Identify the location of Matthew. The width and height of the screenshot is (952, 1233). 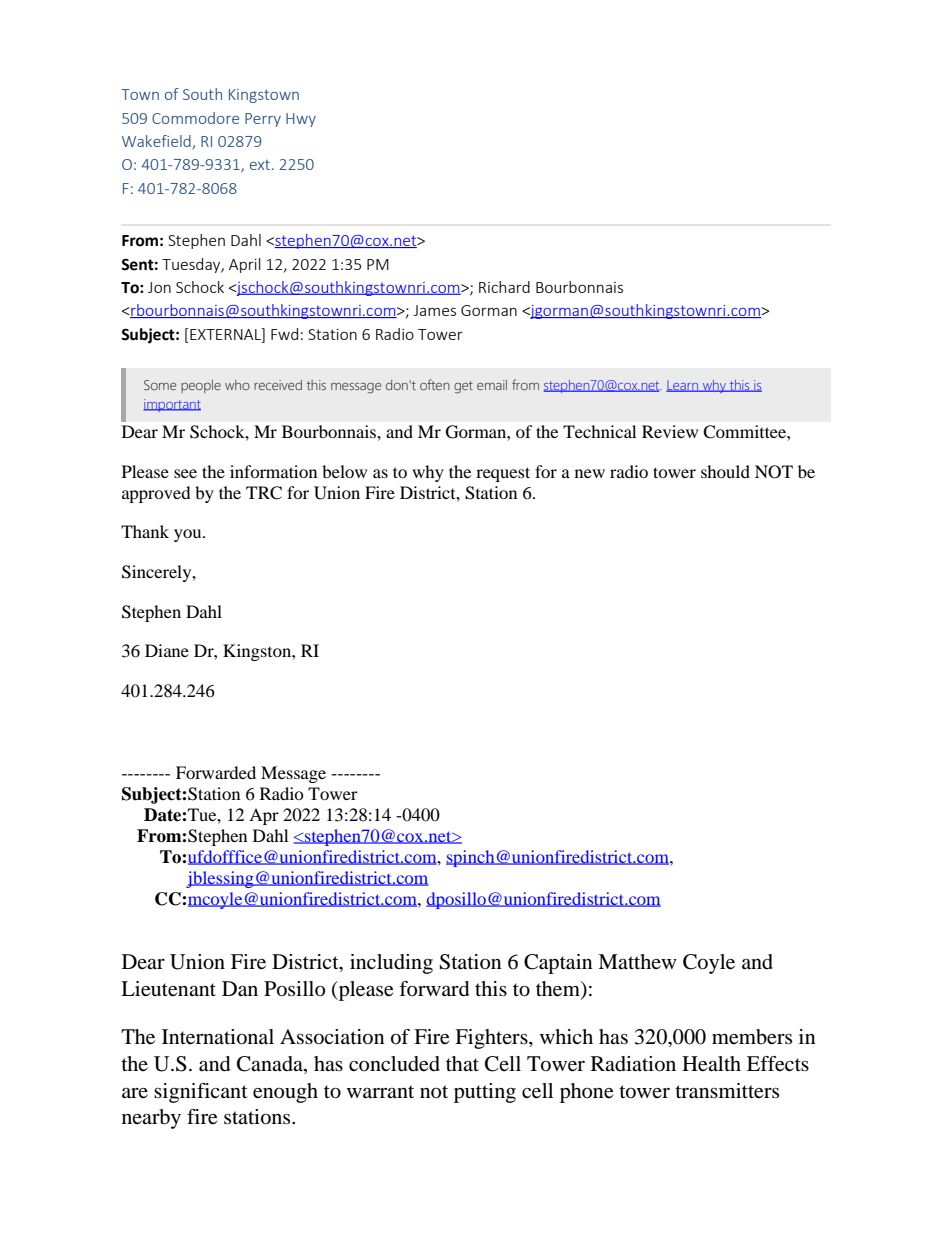
(637, 961).
